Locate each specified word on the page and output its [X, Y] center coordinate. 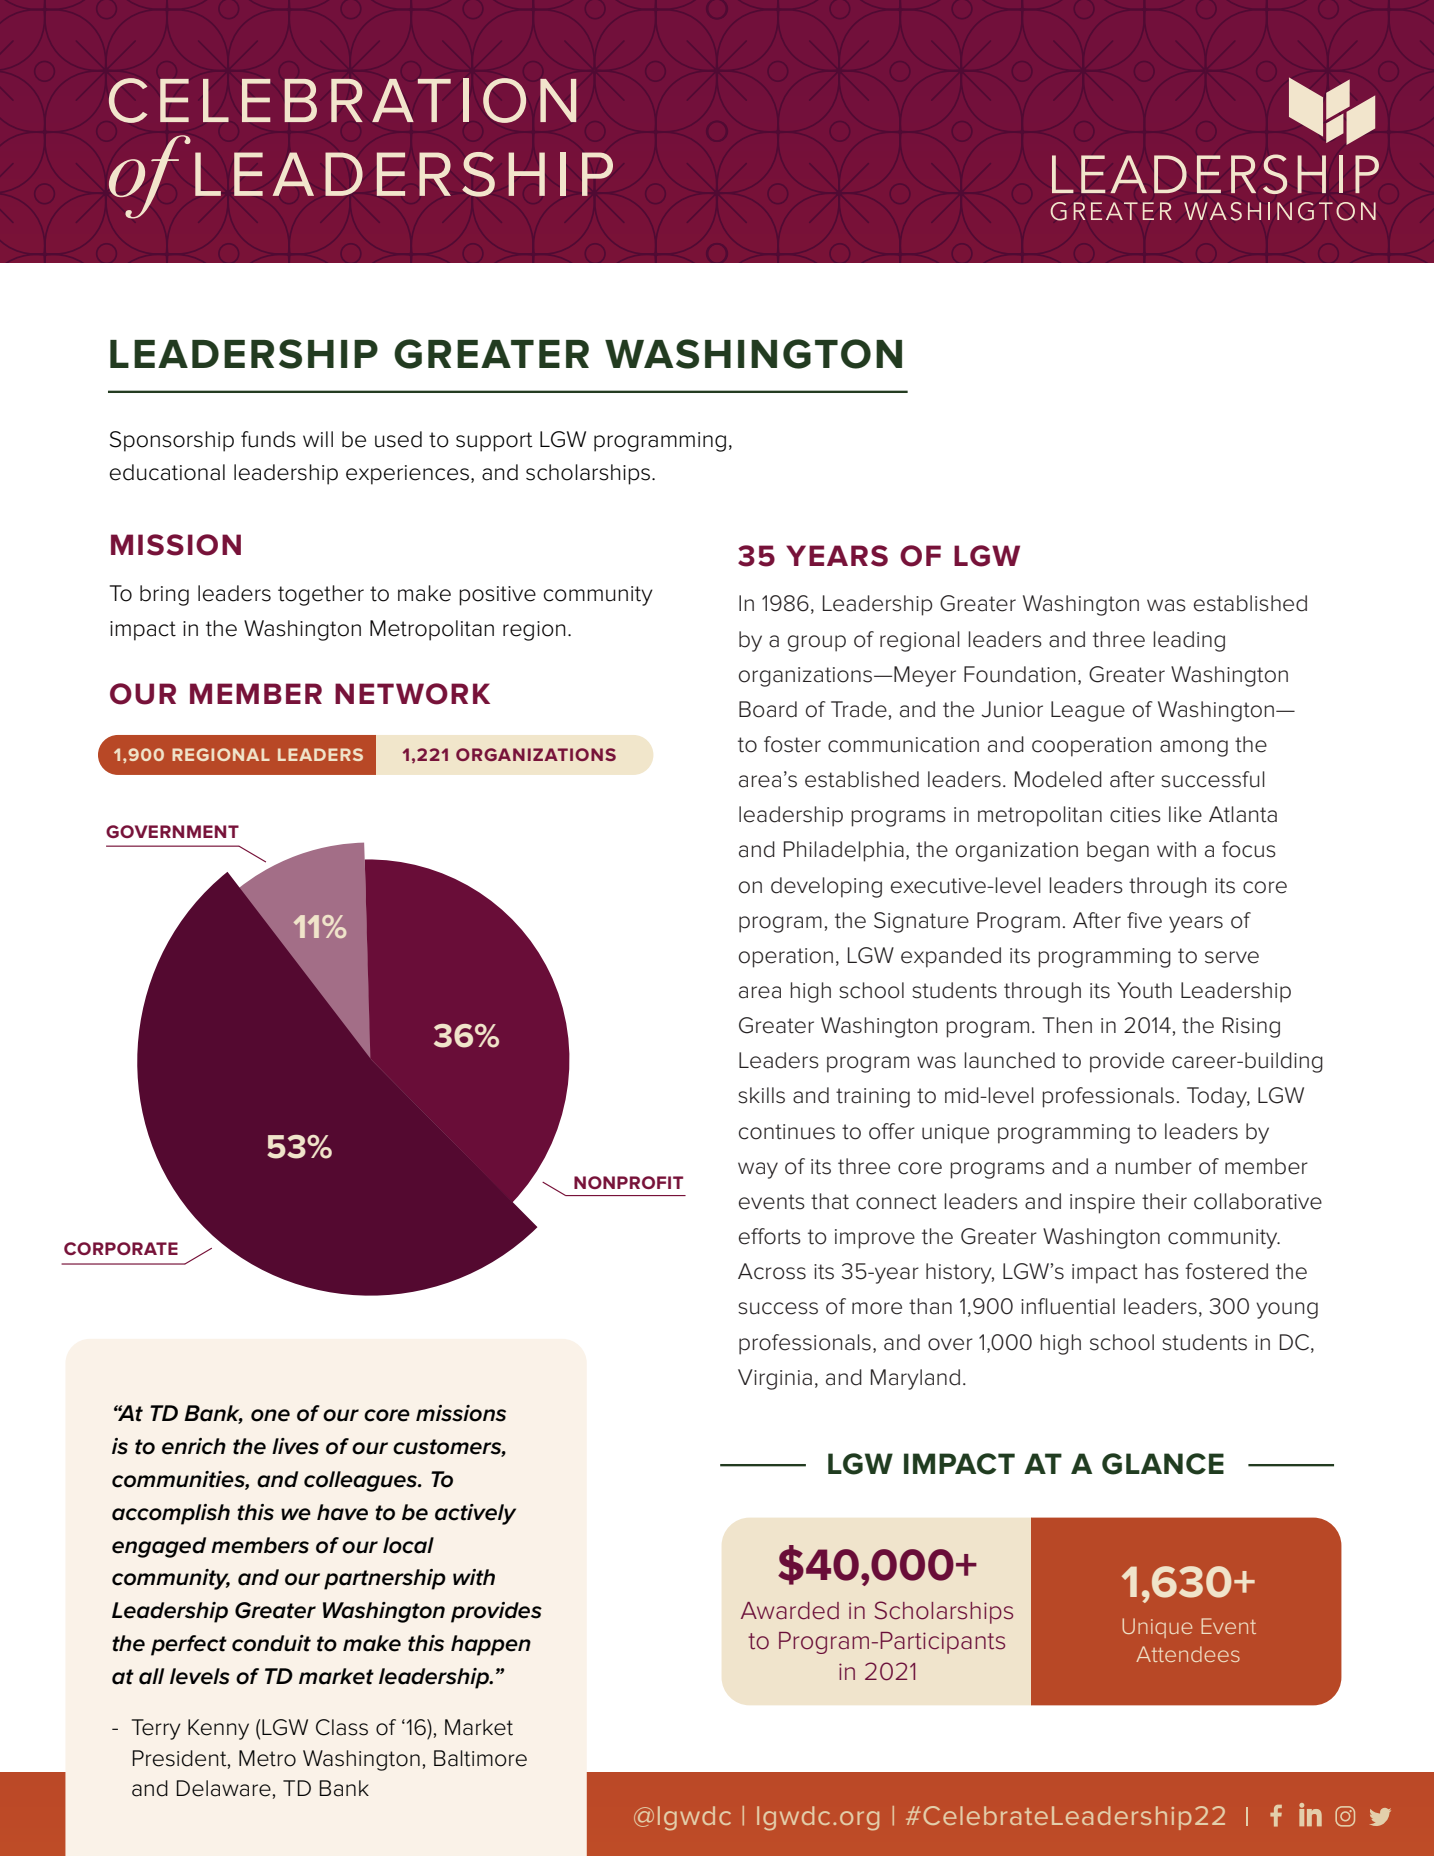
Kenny [218, 1729]
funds [268, 439]
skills [761, 1095]
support [494, 442]
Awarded [790, 1611]
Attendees [1188, 1654]
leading [1189, 641]
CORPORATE [121, 1248]
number [1154, 1166]
